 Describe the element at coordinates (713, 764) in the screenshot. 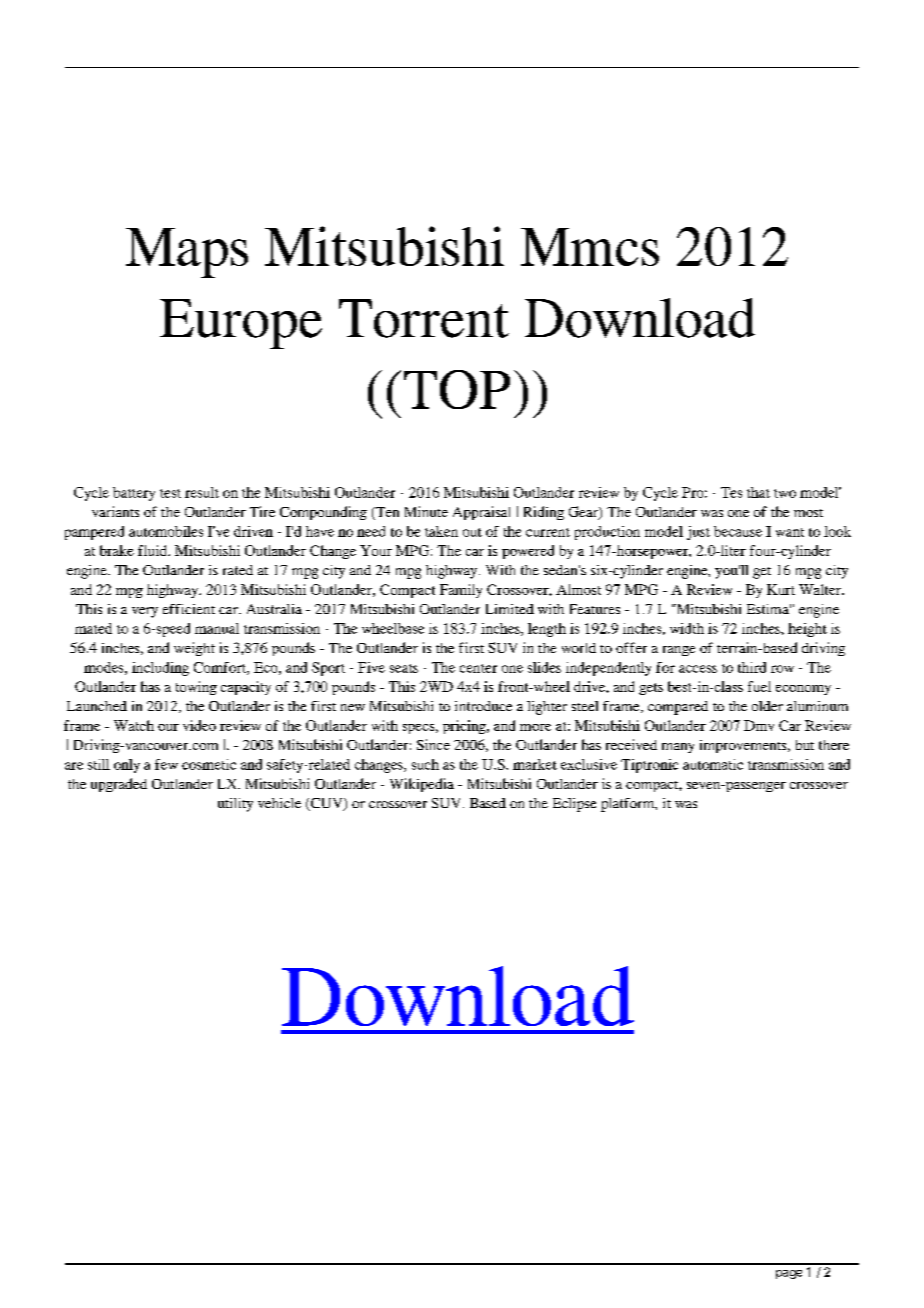

I see `automatic` at that location.
